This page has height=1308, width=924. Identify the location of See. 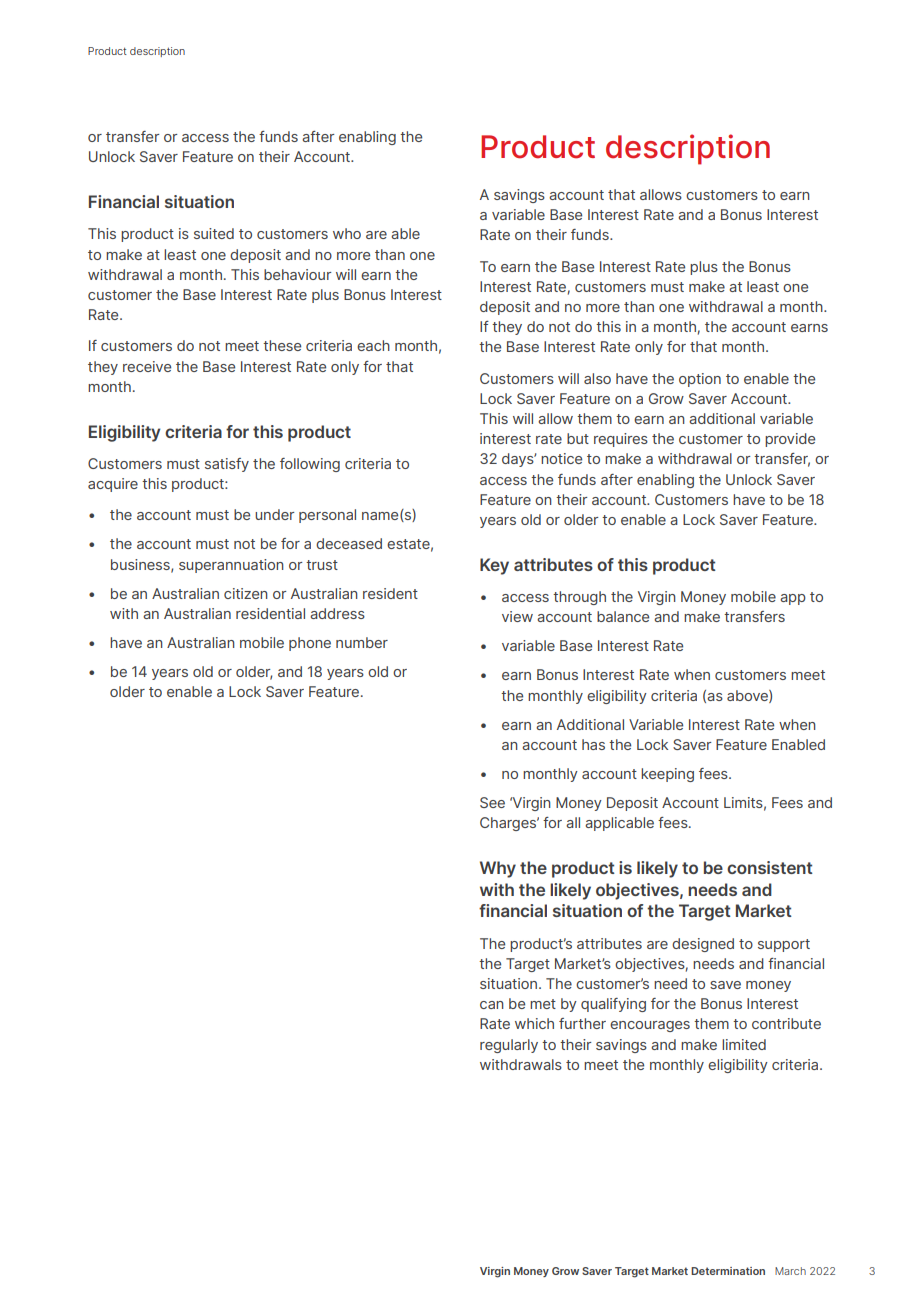
(492, 802).
